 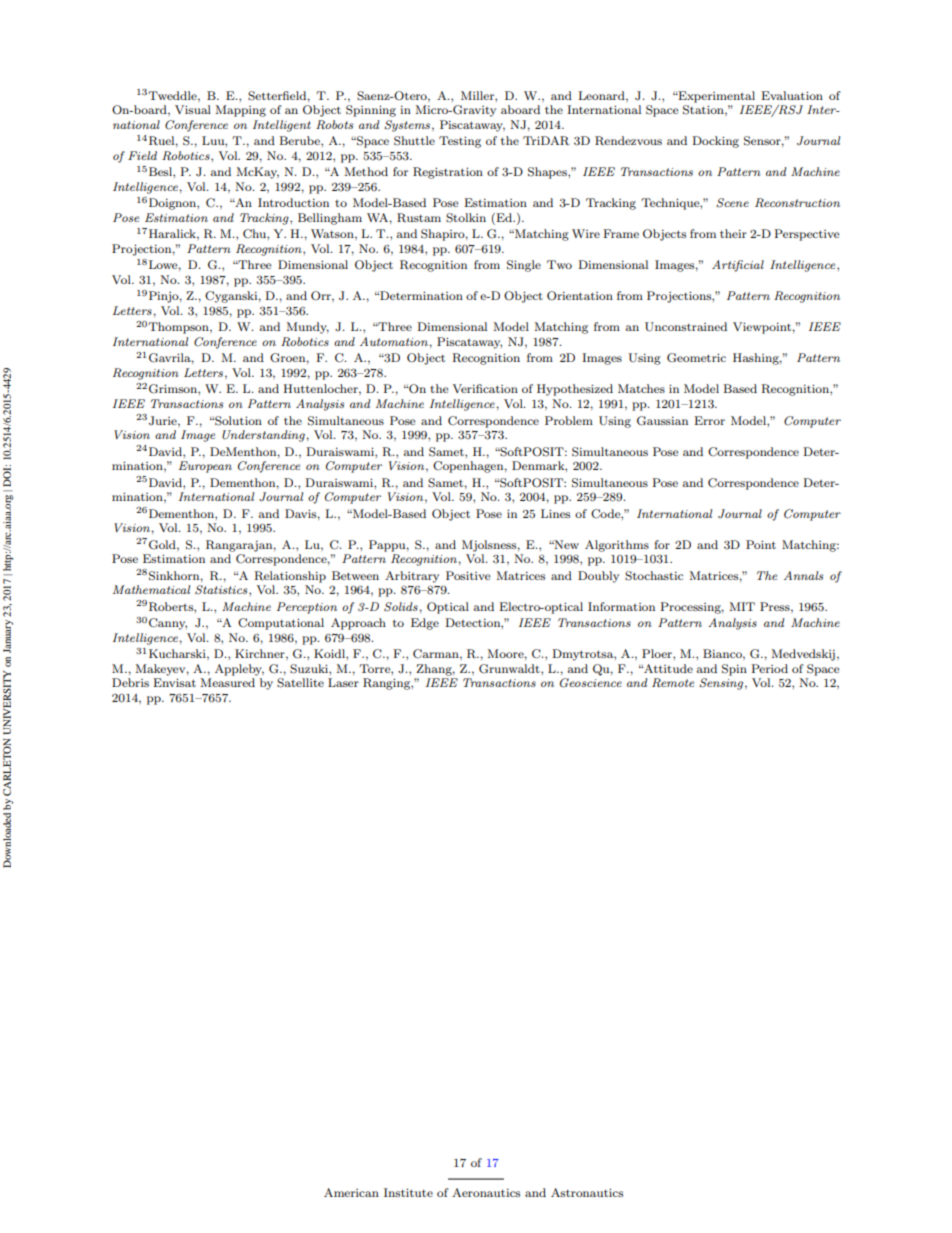 What do you see at coordinates (486, 1192) in the screenshot?
I see `Aeronautics` at bounding box center [486, 1192].
